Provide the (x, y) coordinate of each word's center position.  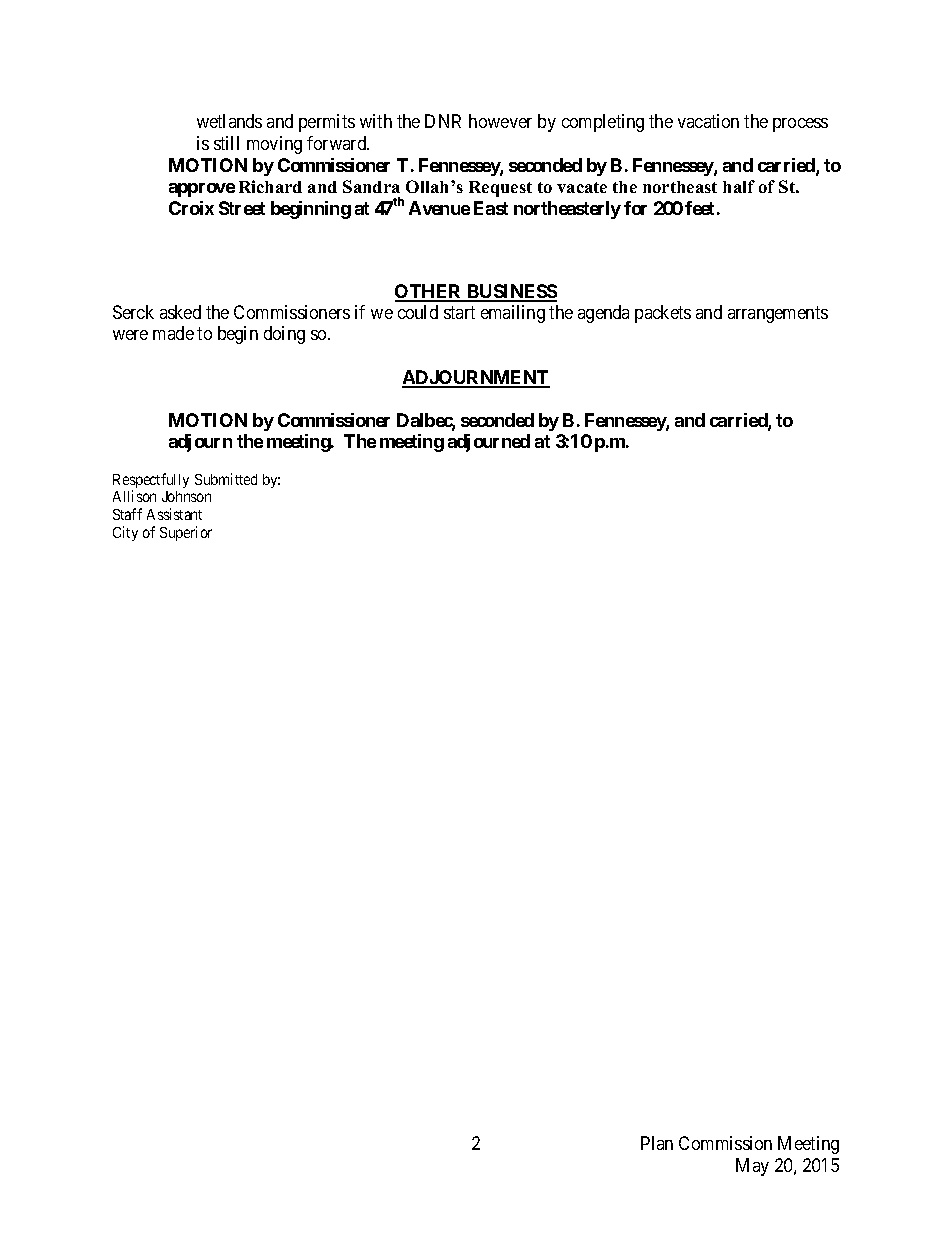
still (226, 143)
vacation (708, 121)
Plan (657, 1143)
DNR (443, 121)
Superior (186, 533)
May (752, 1167)
